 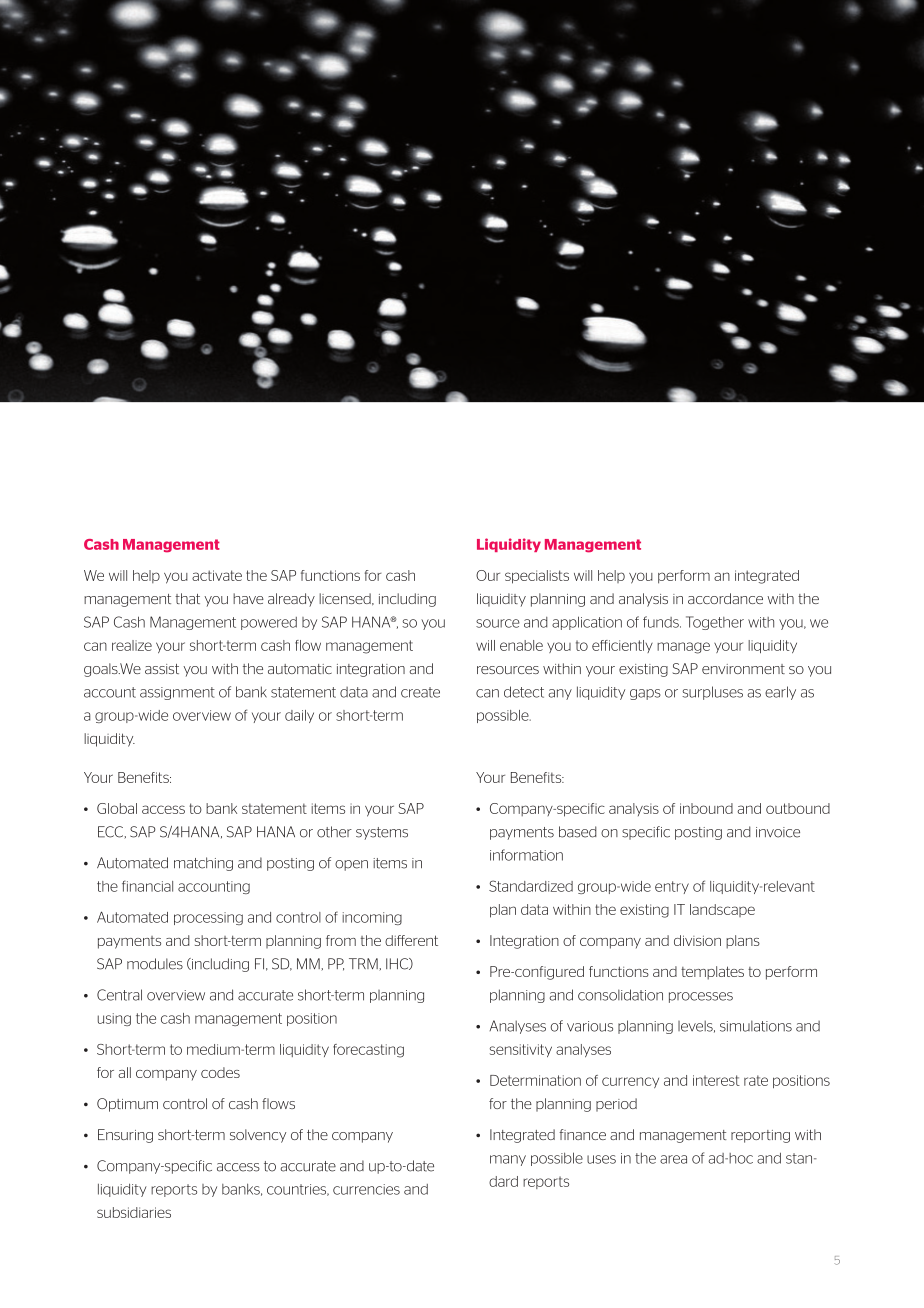 I want to click on many, so click(x=508, y=1160).
